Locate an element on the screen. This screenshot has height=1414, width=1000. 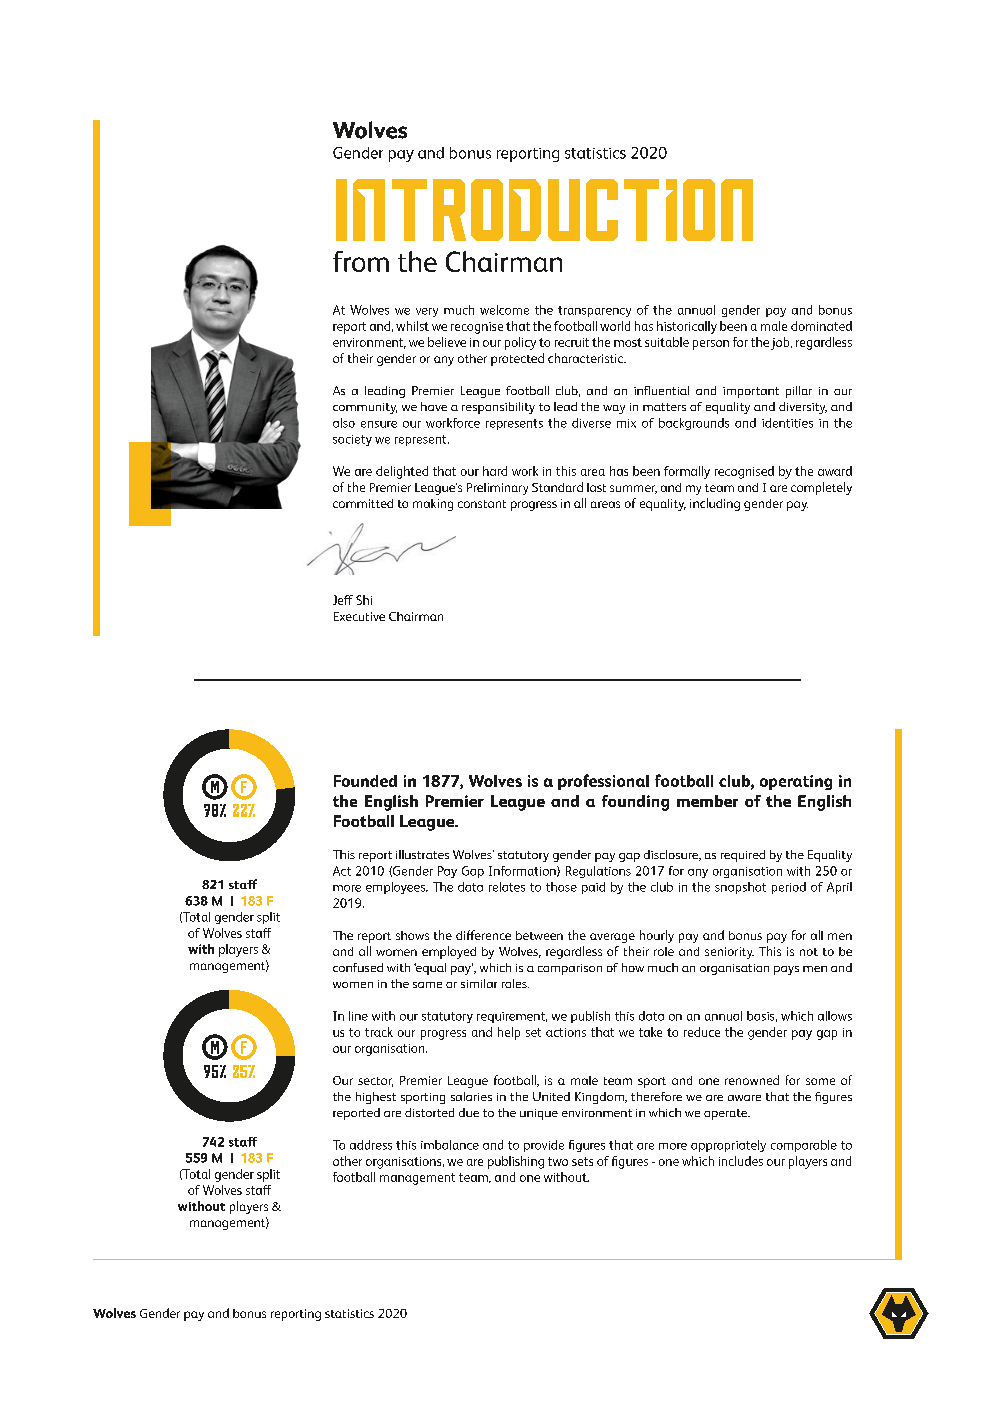
whilst is located at coordinates (412, 326).
